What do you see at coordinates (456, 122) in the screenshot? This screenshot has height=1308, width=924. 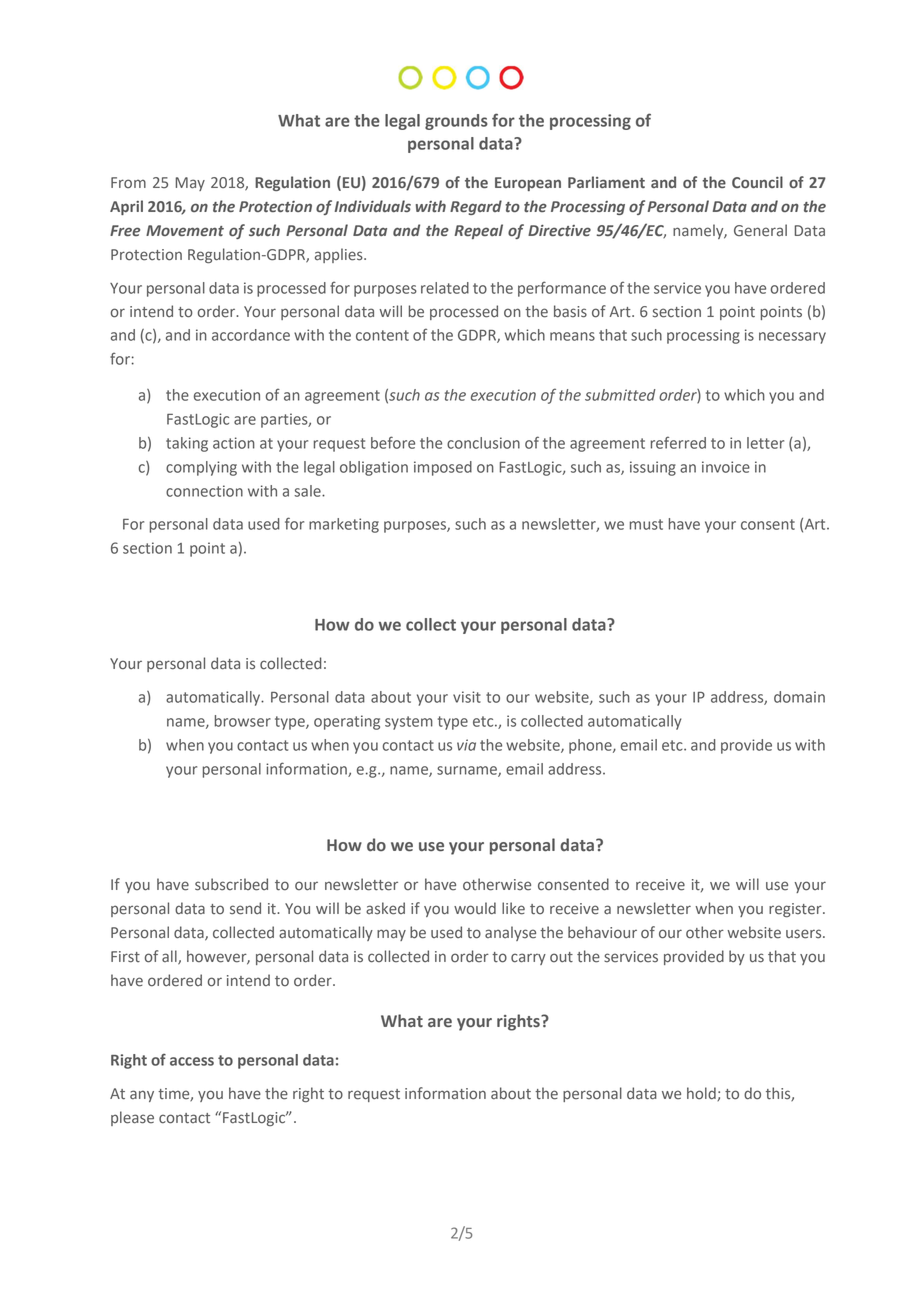 I see `grounds` at bounding box center [456, 122].
